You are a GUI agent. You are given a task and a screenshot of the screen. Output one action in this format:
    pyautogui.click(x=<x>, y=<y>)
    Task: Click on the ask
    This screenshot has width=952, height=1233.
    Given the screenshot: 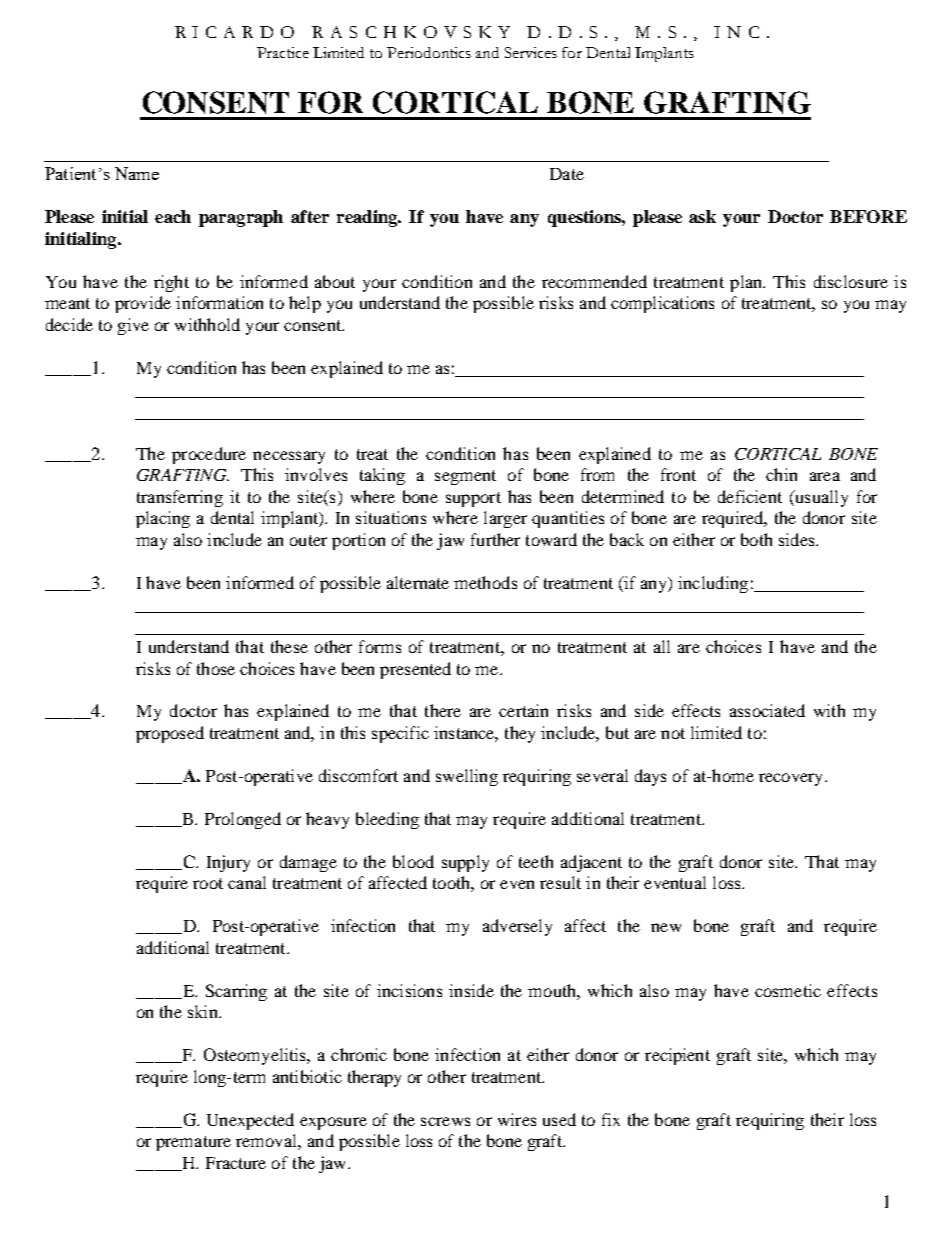 What is the action you would take?
    pyautogui.click(x=702, y=216)
